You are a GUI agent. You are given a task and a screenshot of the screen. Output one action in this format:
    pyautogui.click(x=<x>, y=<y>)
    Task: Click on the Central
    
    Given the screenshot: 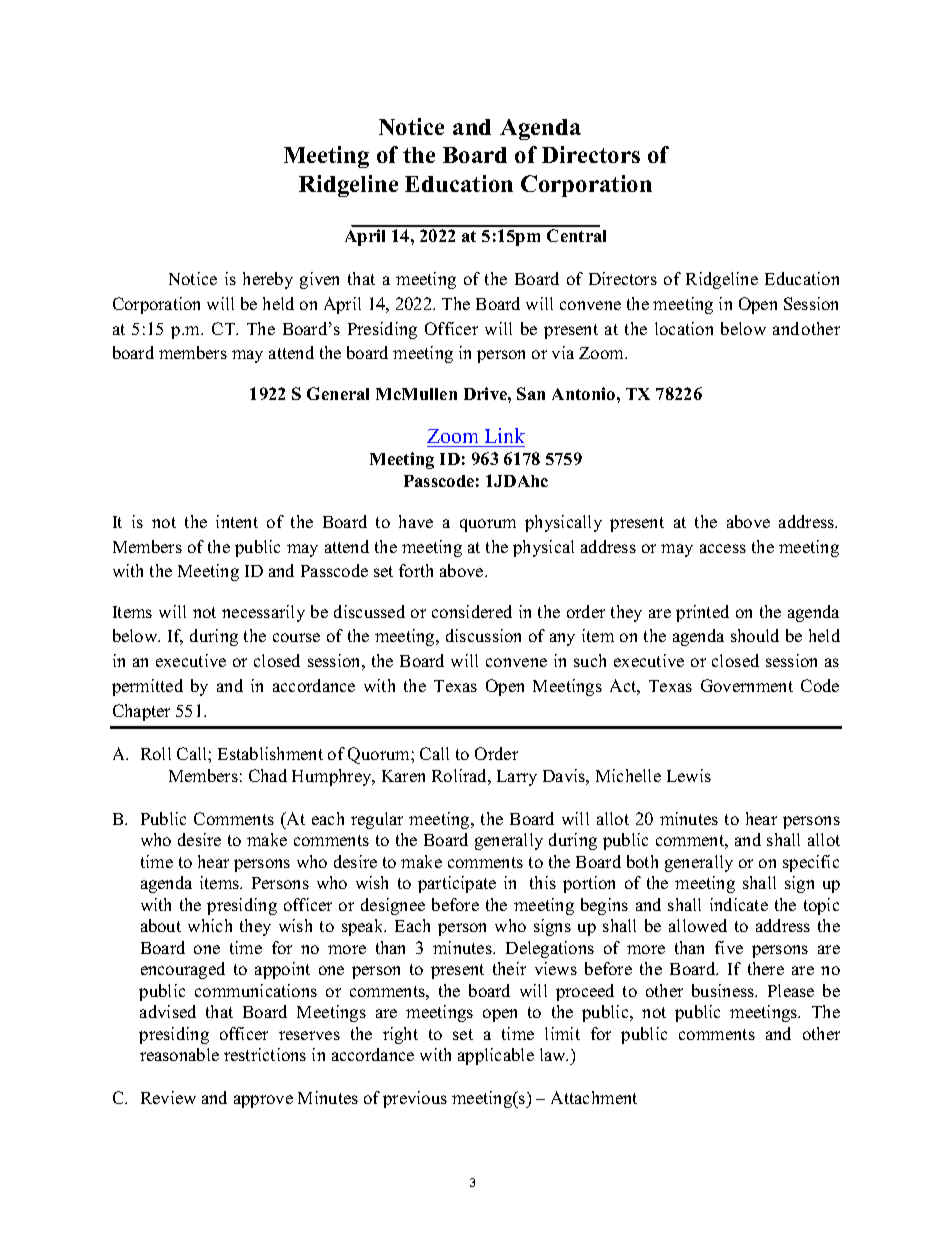 What is the action you would take?
    pyautogui.click(x=576, y=235)
